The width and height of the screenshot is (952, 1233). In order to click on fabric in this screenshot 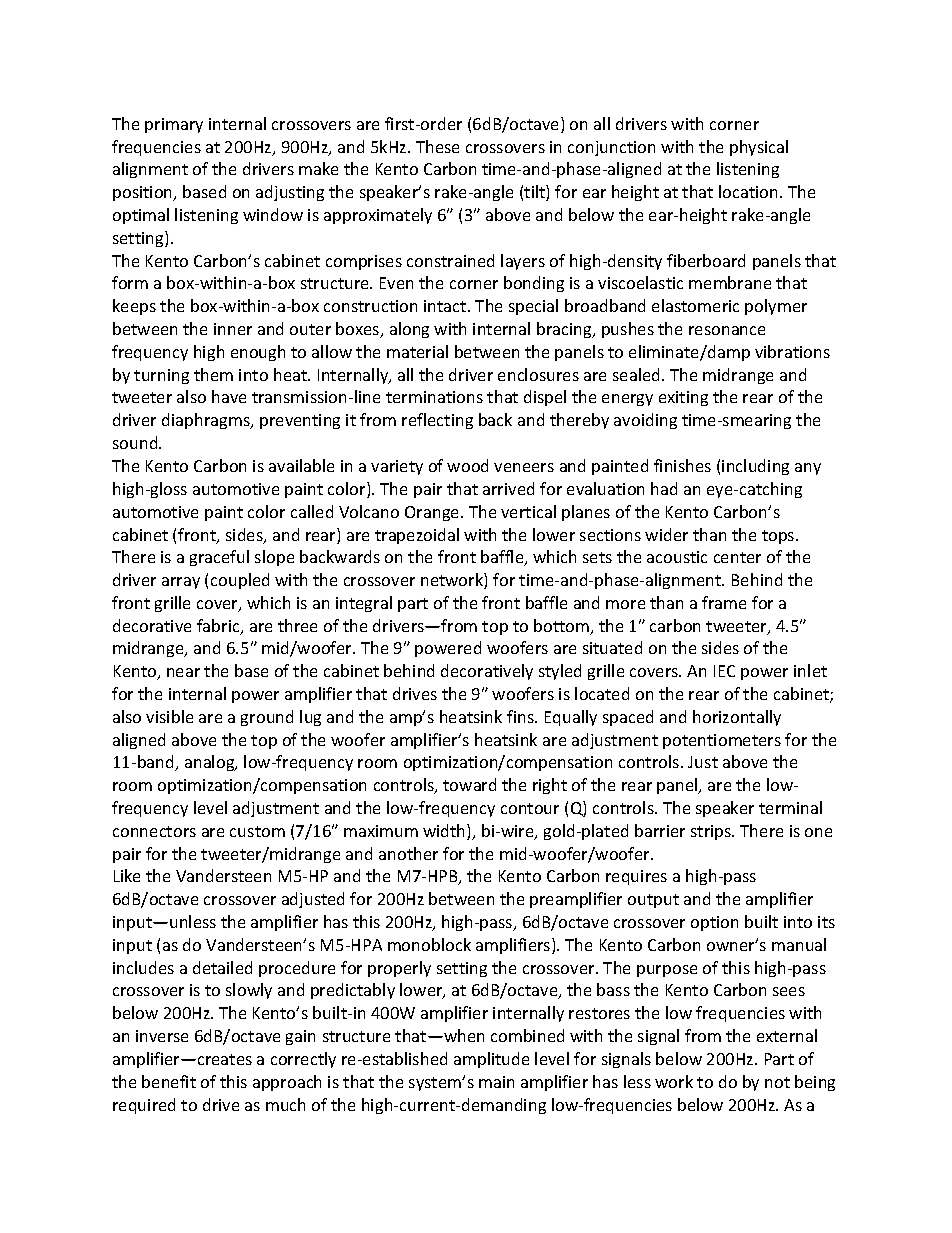, I will do `click(219, 627)`.
